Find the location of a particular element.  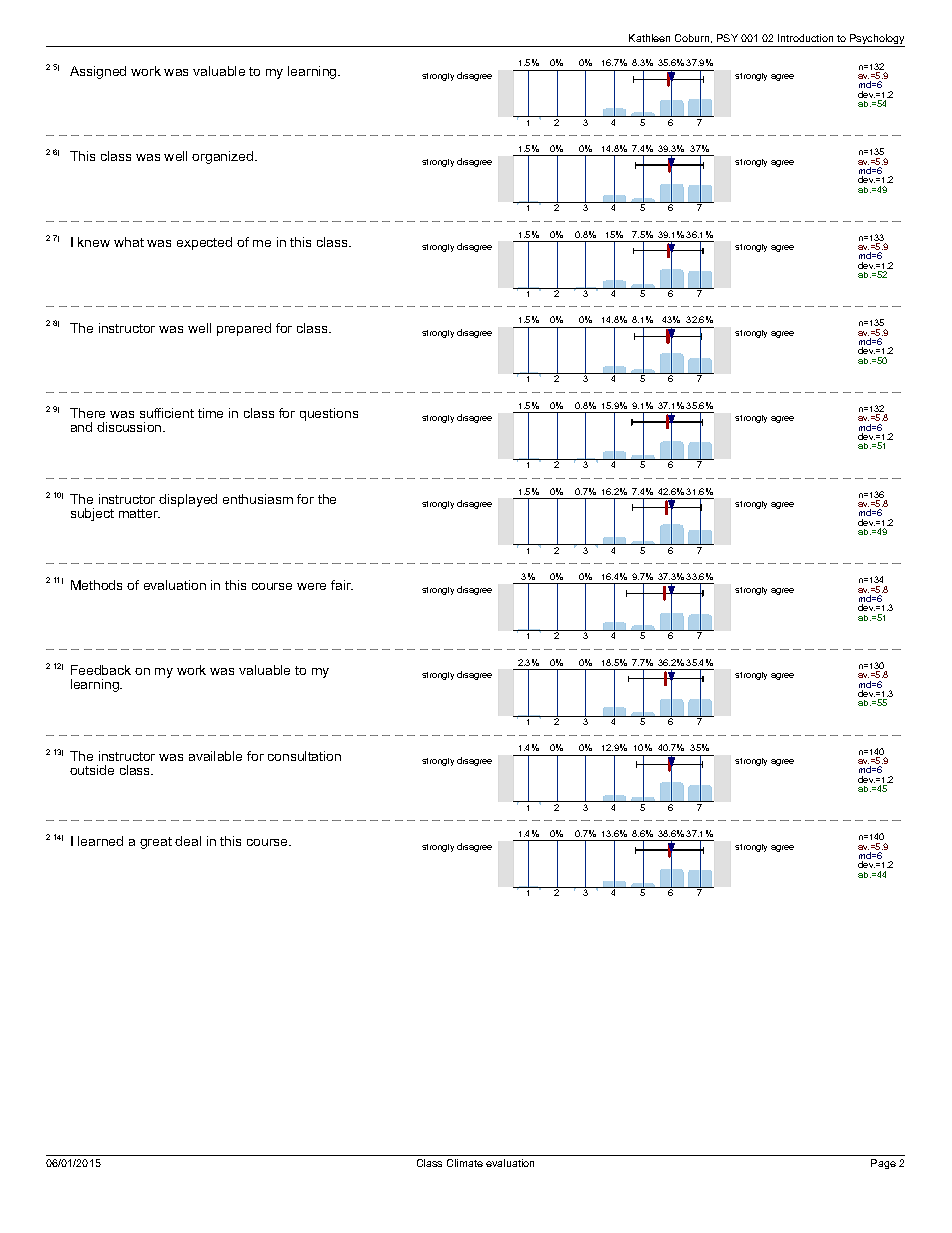

questions is located at coordinates (329, 414).
